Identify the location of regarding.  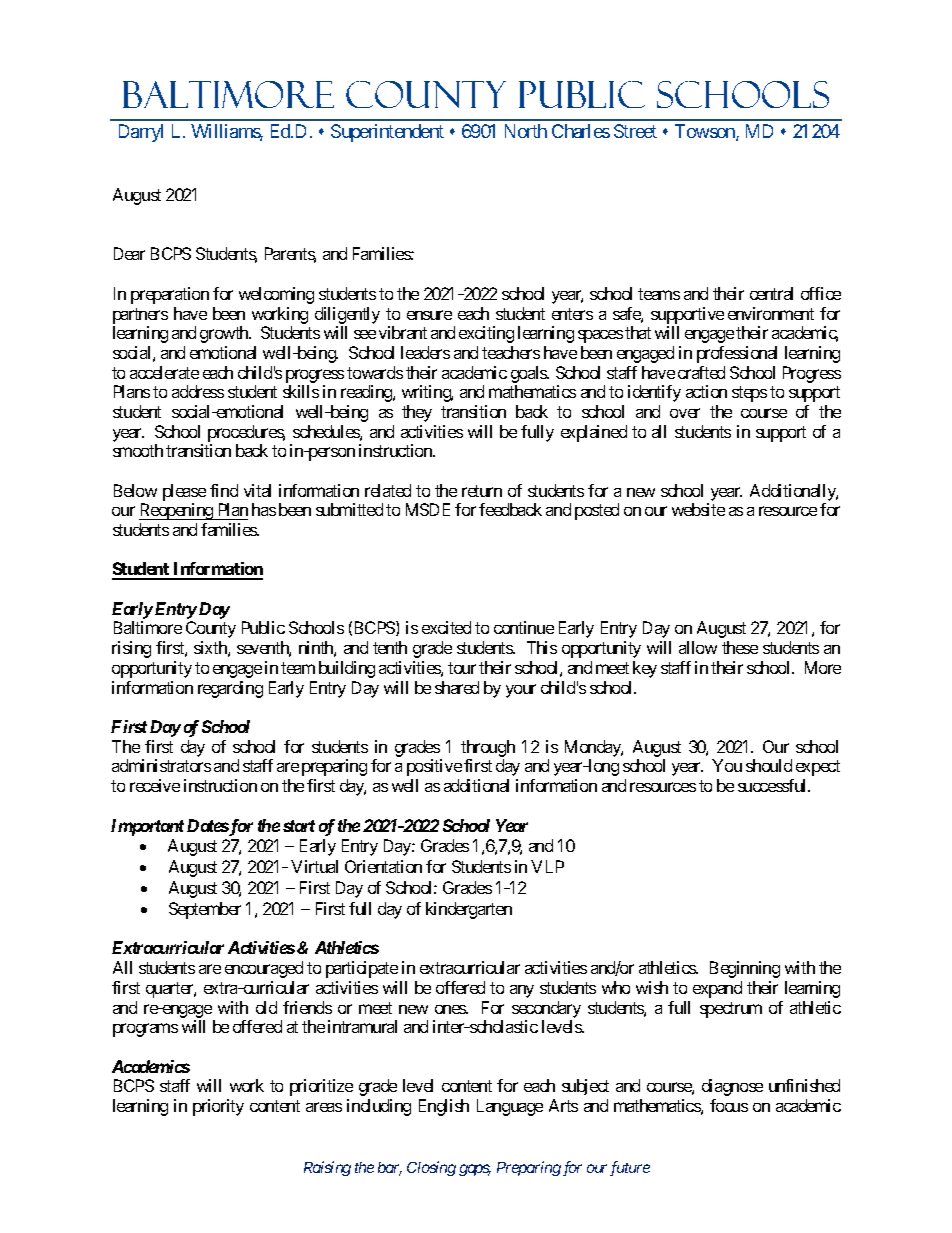
(230, 689).
